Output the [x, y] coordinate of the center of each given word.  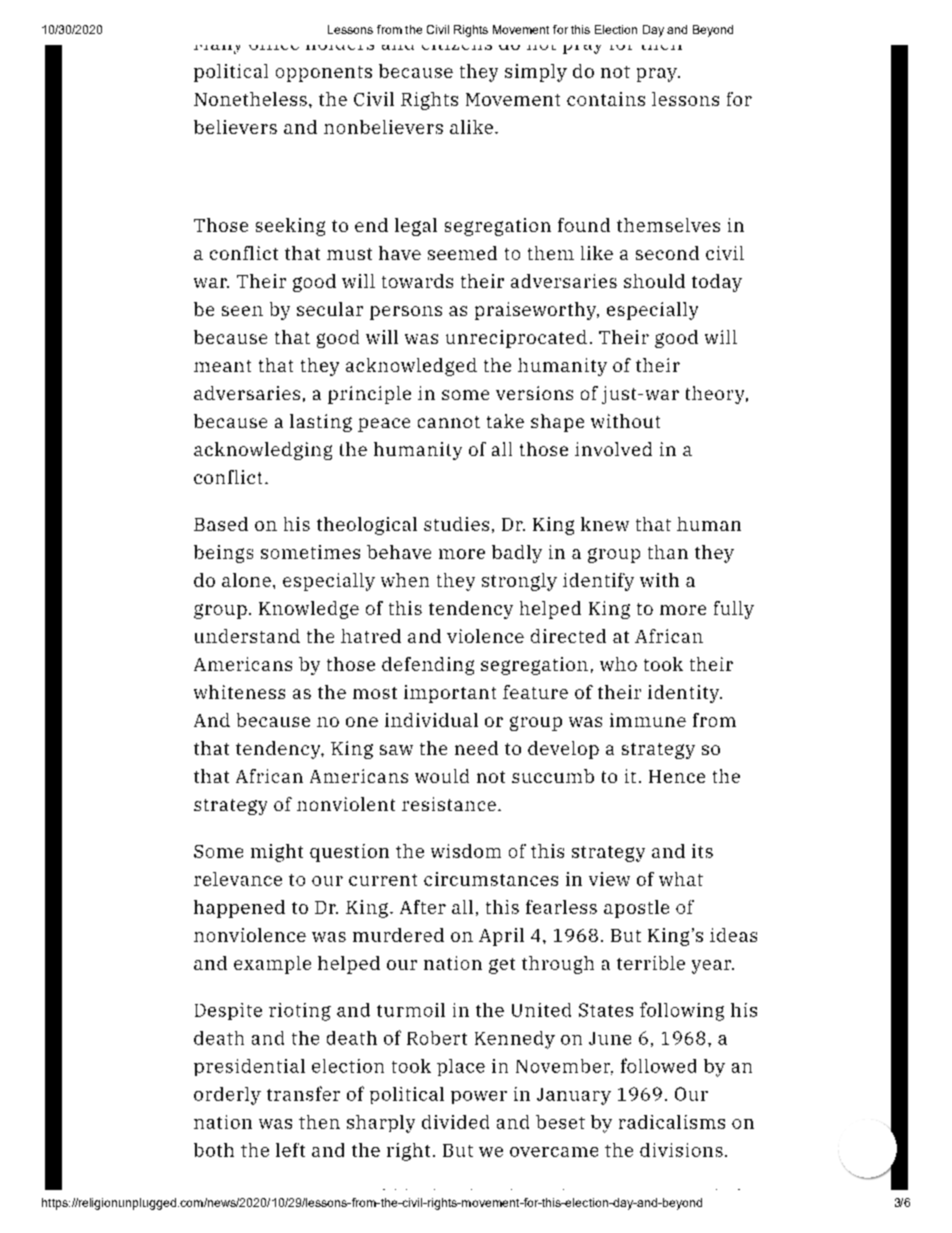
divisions [681, 1150]
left [290, 1150]
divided [455, 1122]
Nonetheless [250, 99]
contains [606, 99]
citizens [456, 41]
